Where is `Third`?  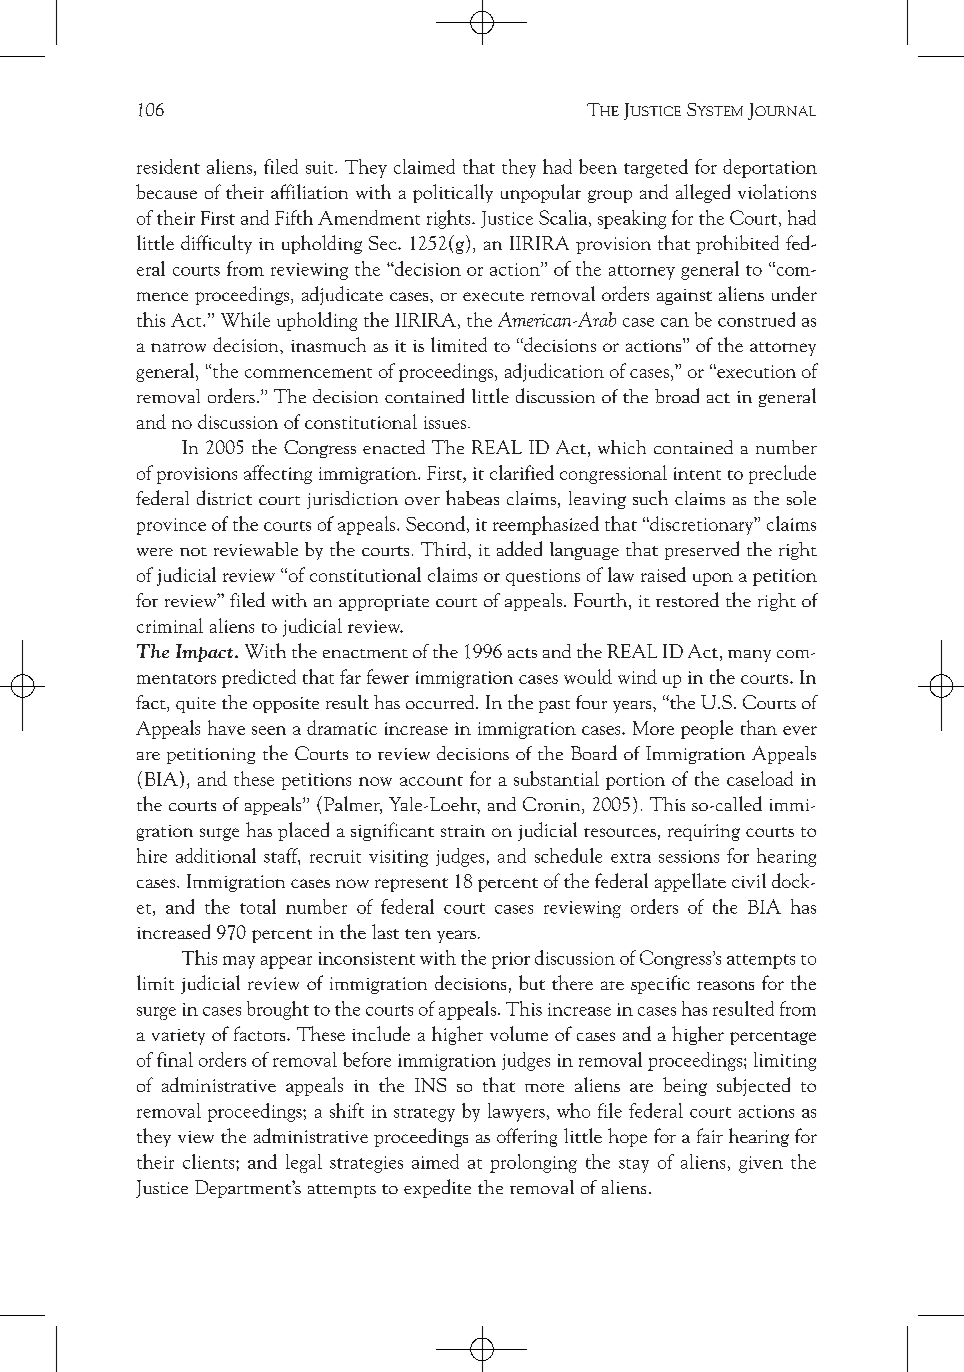
Third is located at coordinates (445, 549).
